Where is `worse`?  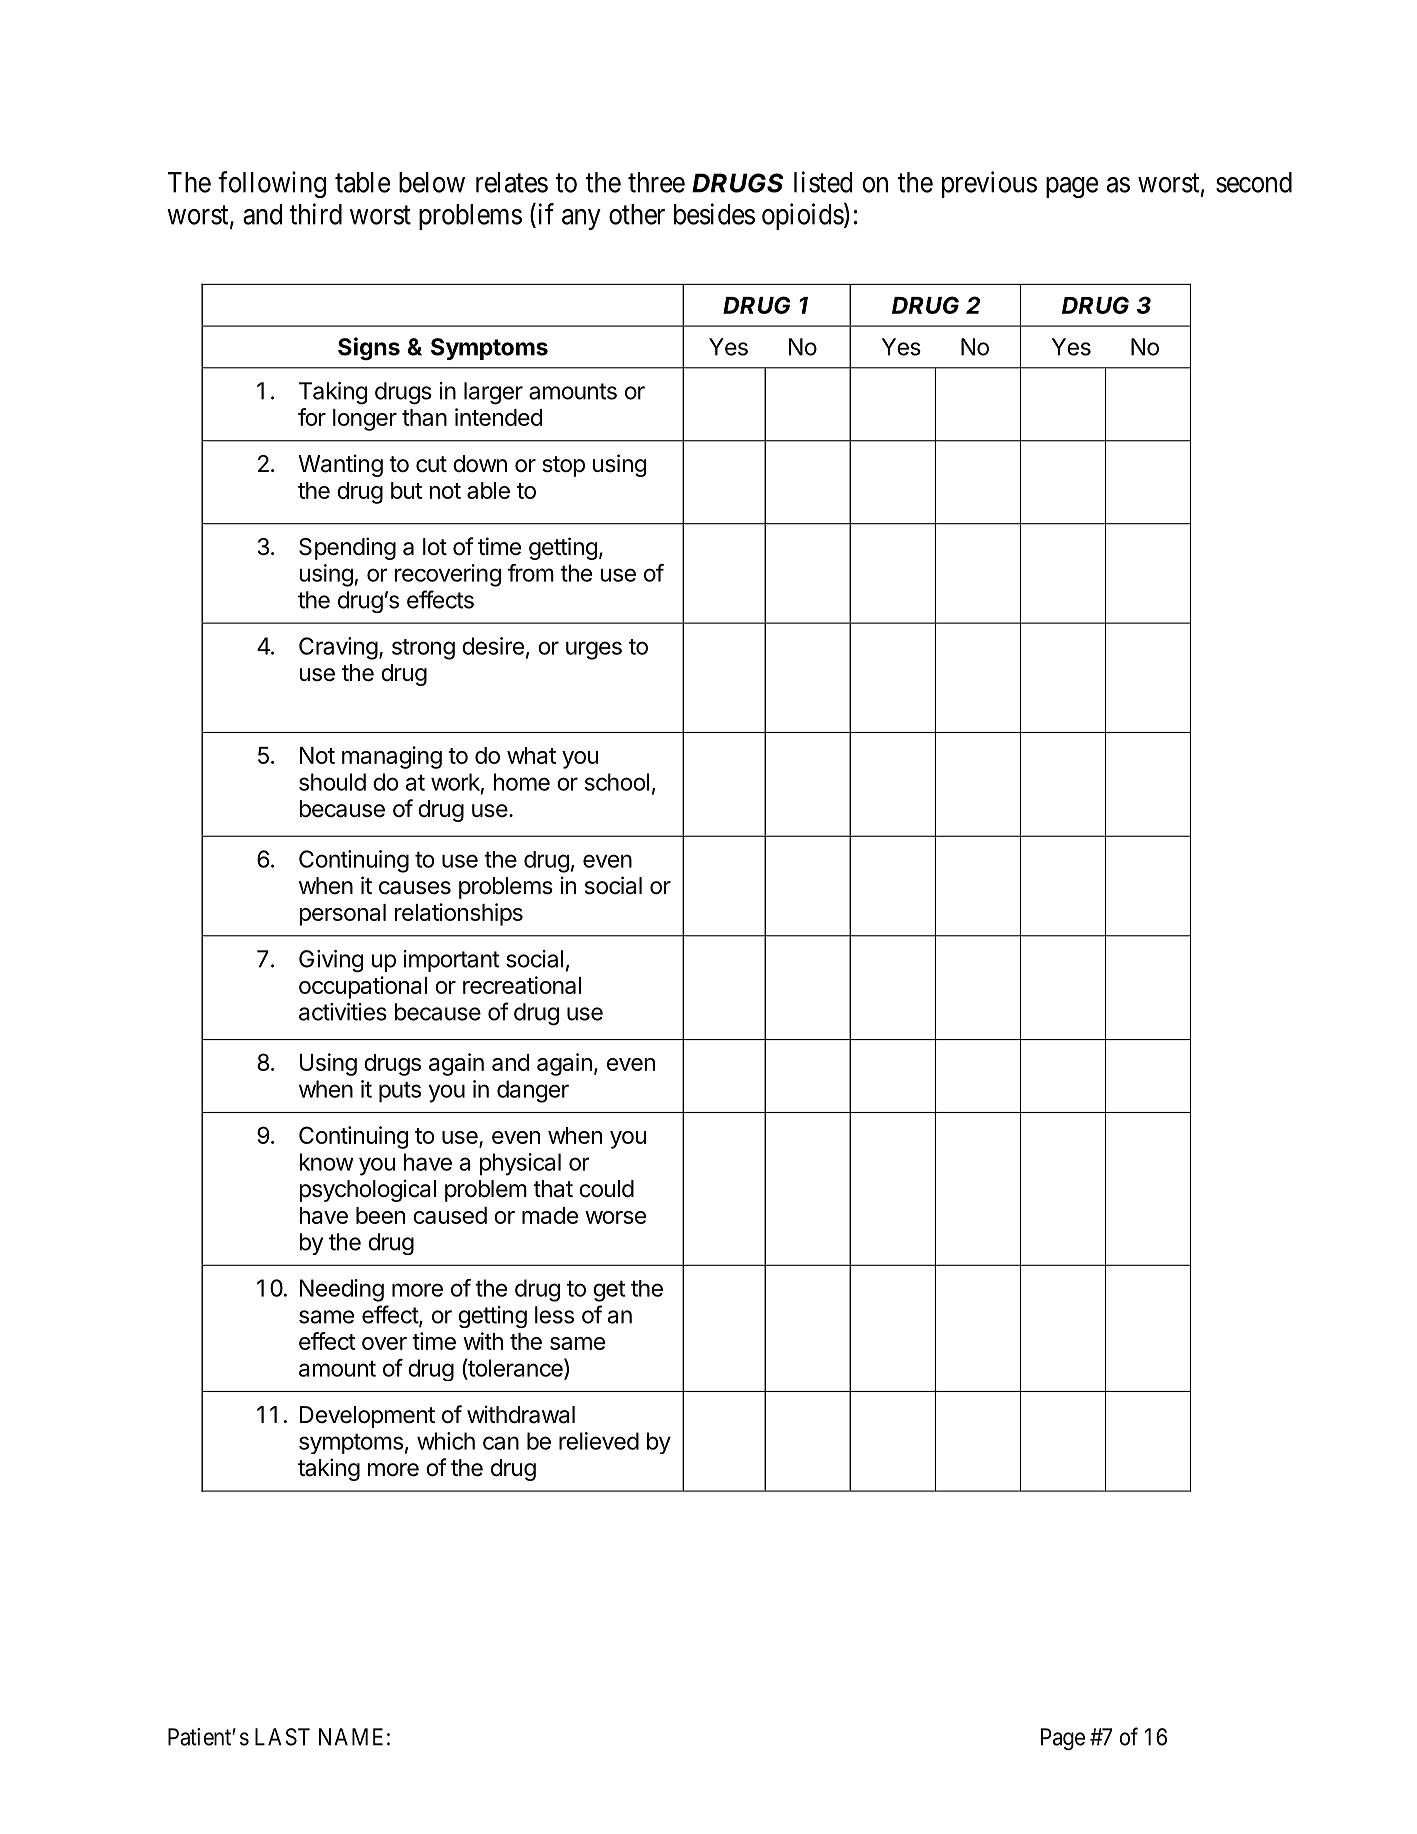 worse is located at coordinates (615, 1217).
